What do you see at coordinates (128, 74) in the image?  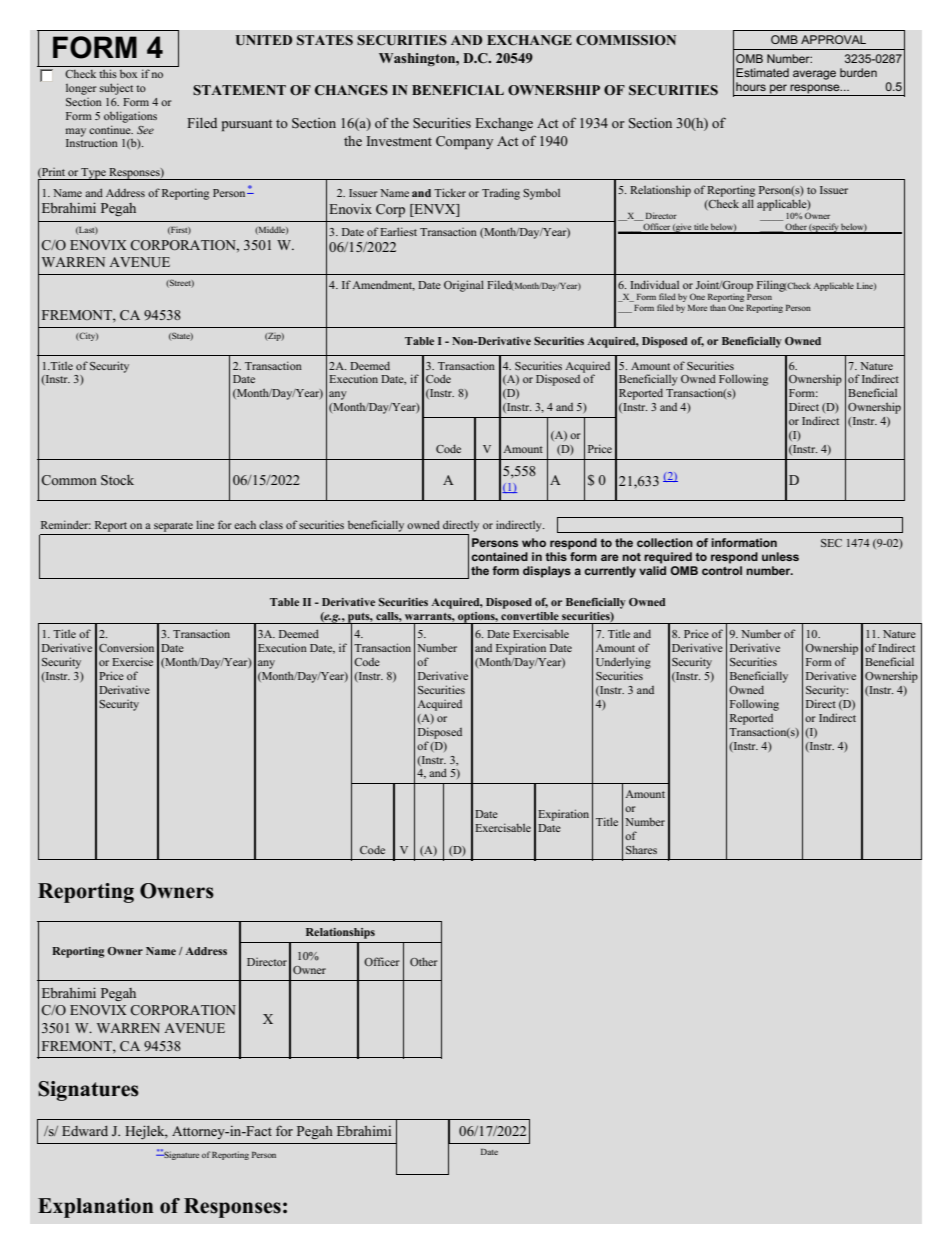 I see `box` at bounding box center [128, 74].
